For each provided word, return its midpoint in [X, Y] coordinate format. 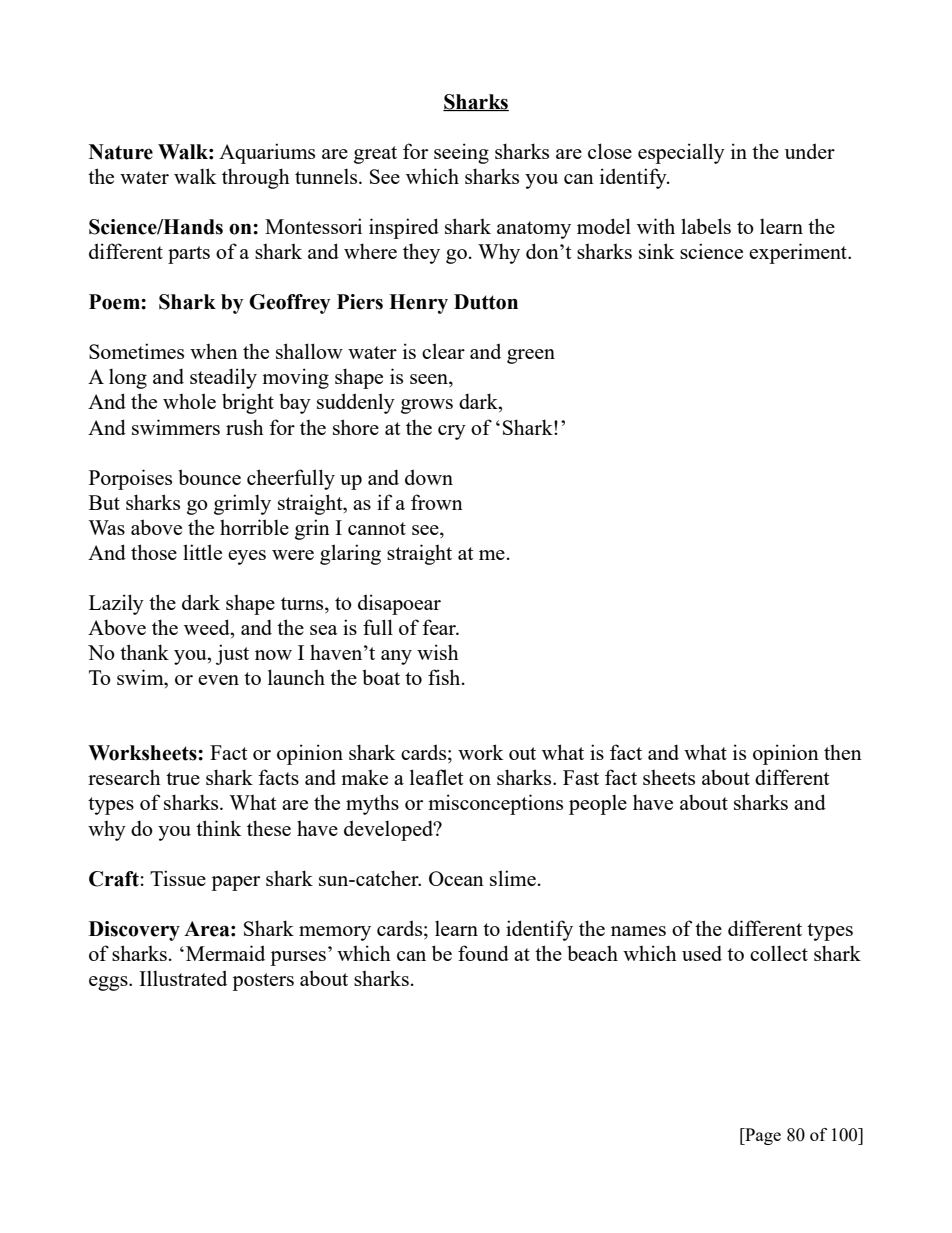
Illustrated [183, 978]
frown [437, 502]
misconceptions [495, 804]
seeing [461, 153]
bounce [209, 477]
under [810, 151]
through [256, 178]
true [183, 778]
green [531, 356]
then [843, 752]
